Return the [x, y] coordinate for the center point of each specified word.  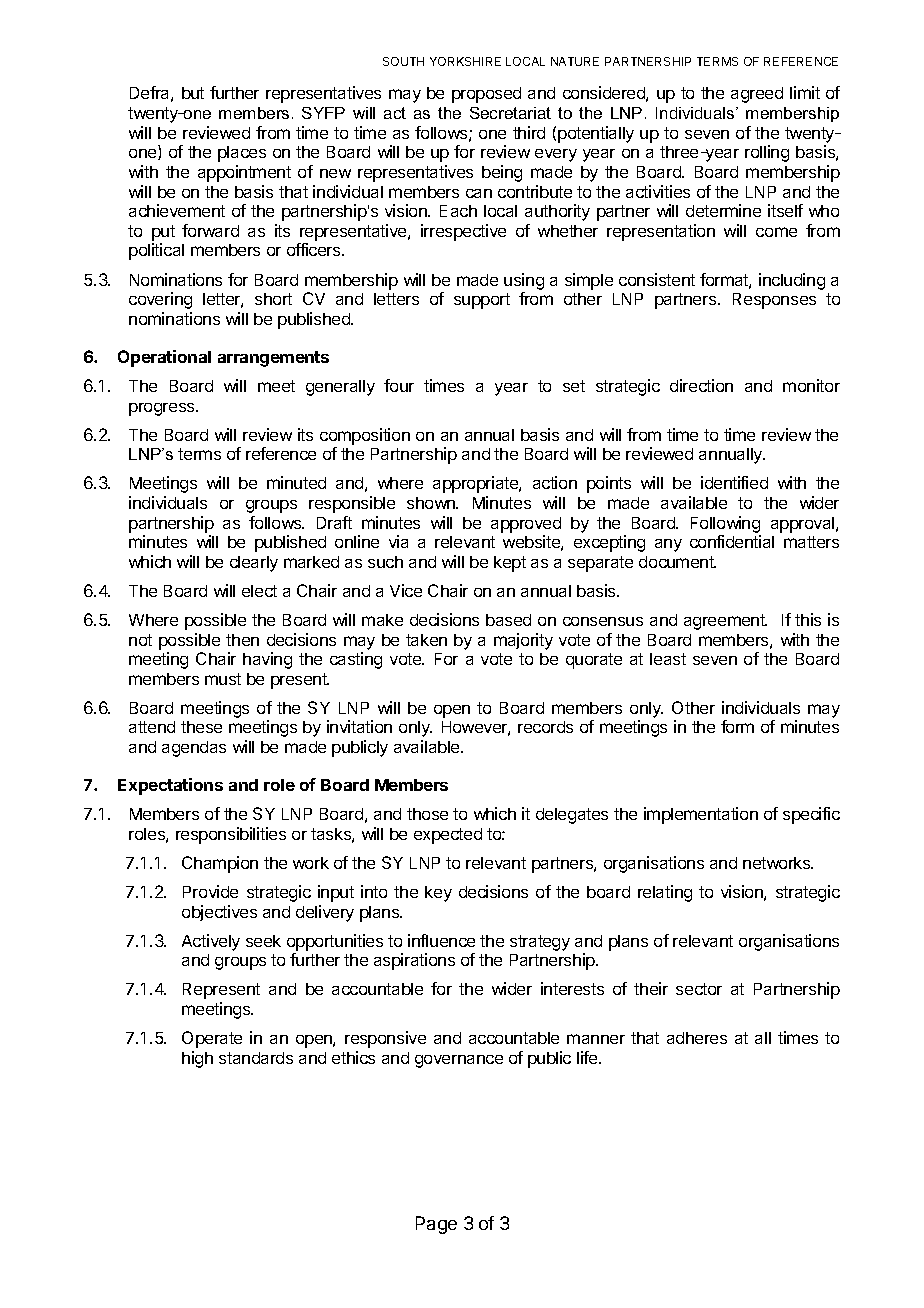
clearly [254, 564]
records [545, 727]
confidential [732, 541]
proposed [486, 95]
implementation [701, 815]
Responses [774, 301]
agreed [757, 95]
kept [510, 564]
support [482, 301]
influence [441, 940]
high [197, 1059]
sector [699, 989]
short [273, 299]
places [242, 154]
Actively [211, 942]
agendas [194, 749]
